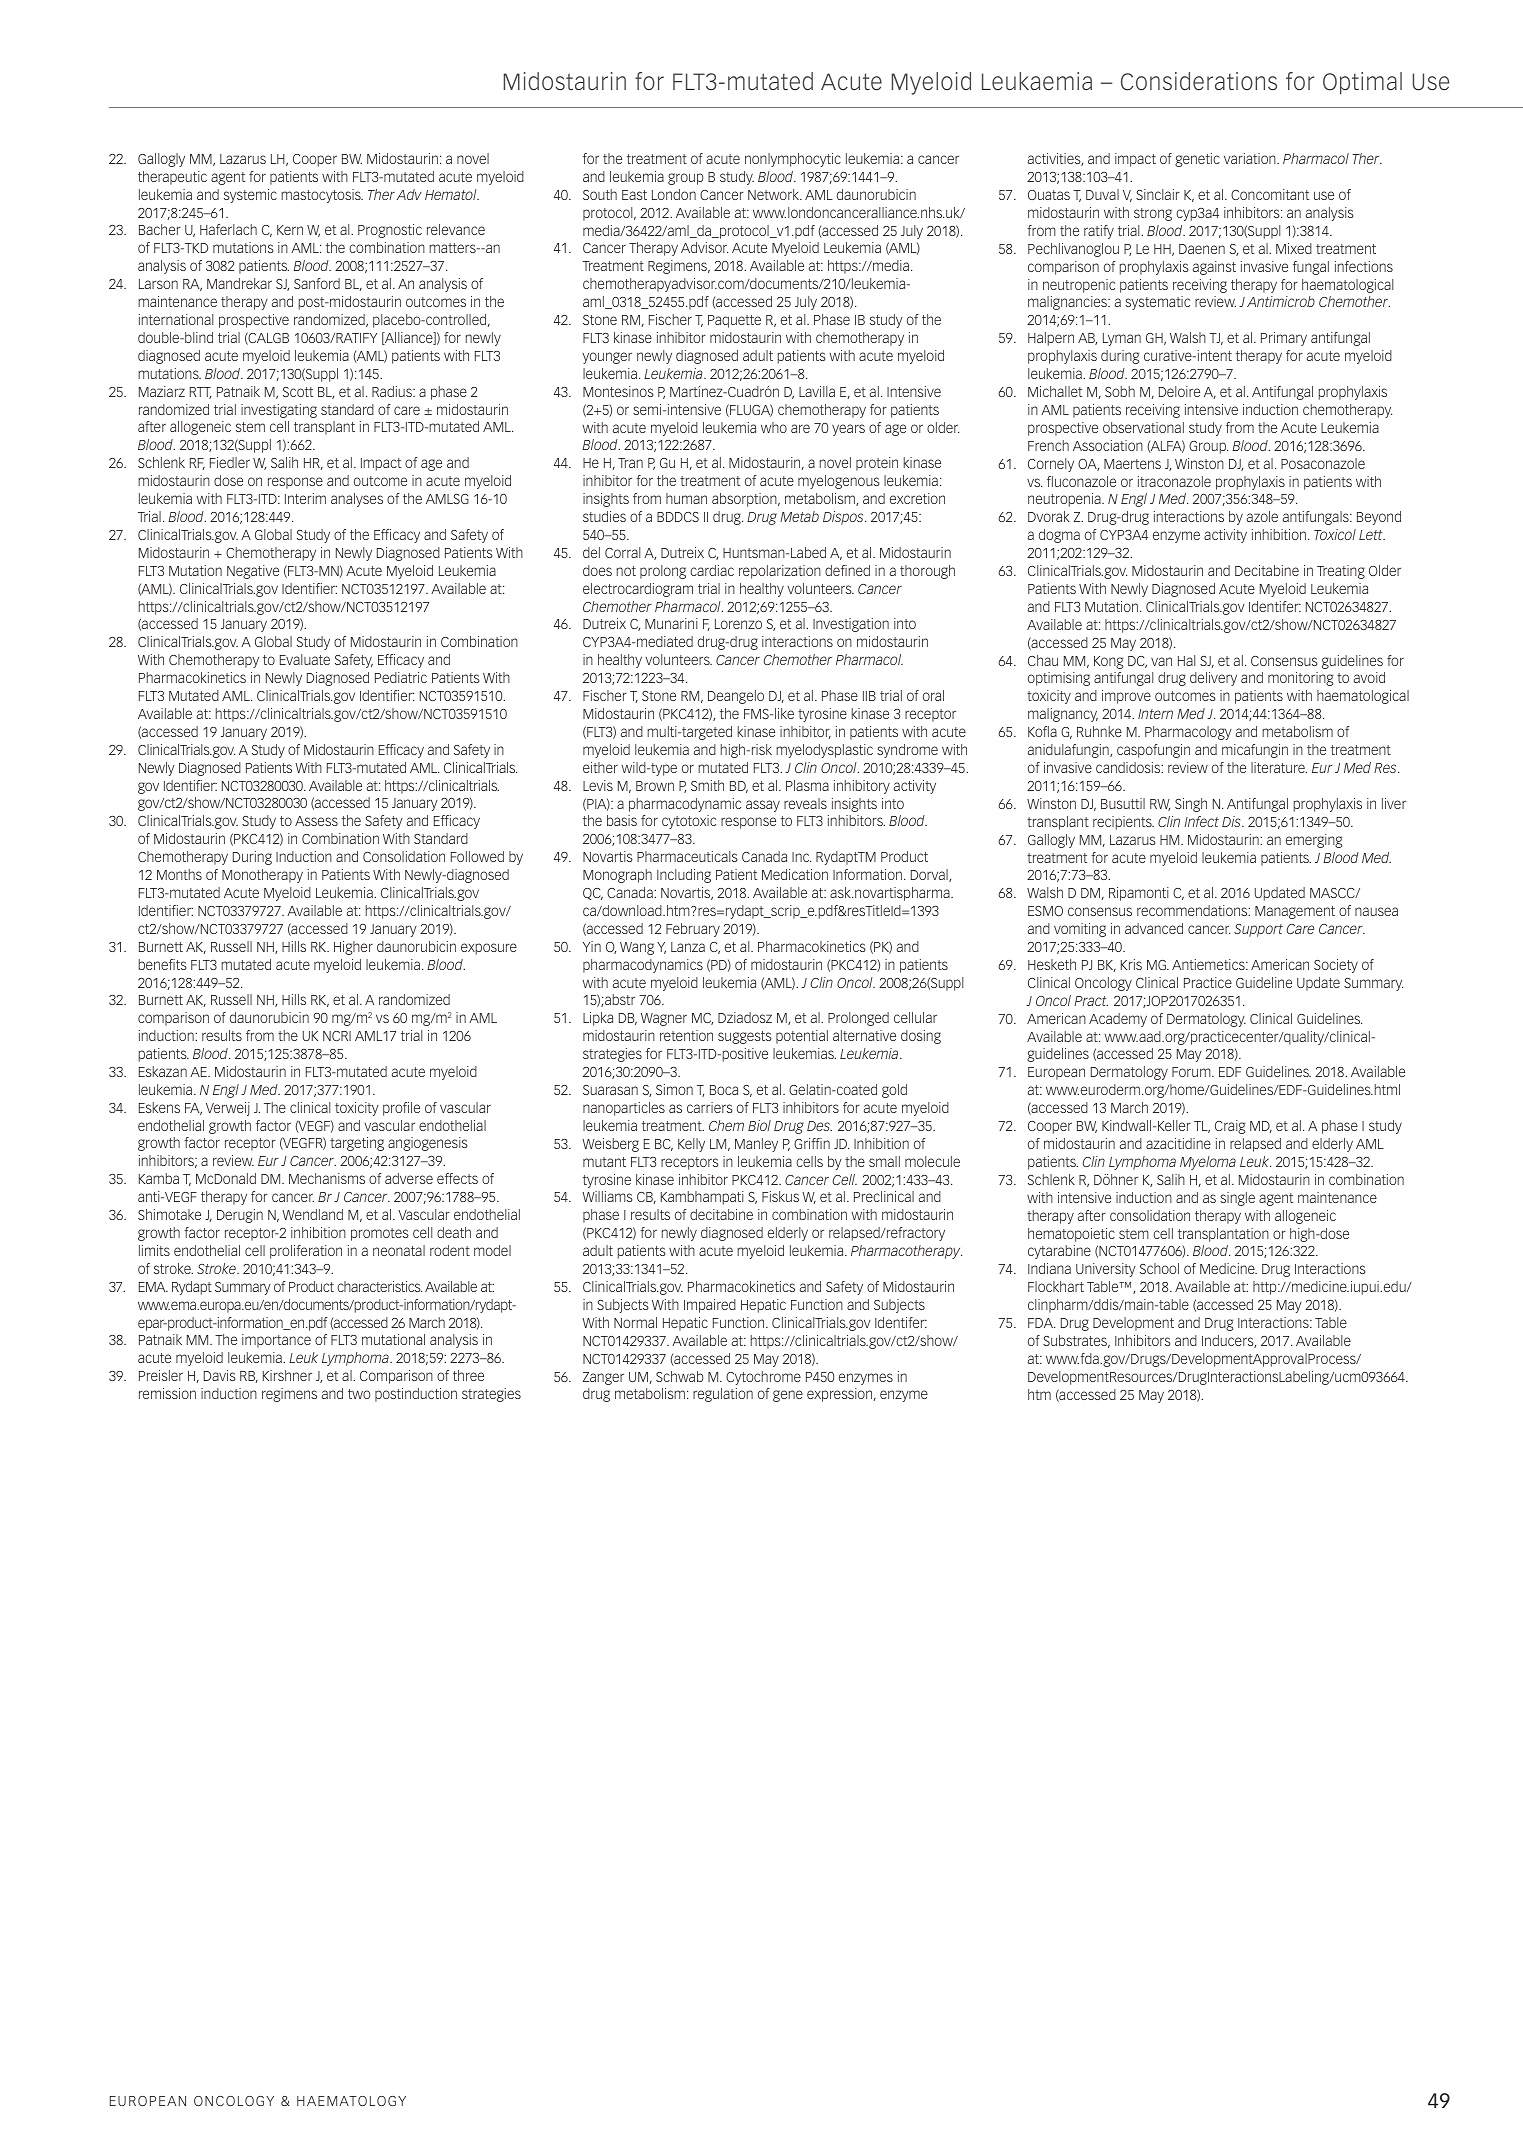 The height and width of the document is (2153, 1523). Describe the element at coordinates (774, 427) in the document. I see `who` at that location.
